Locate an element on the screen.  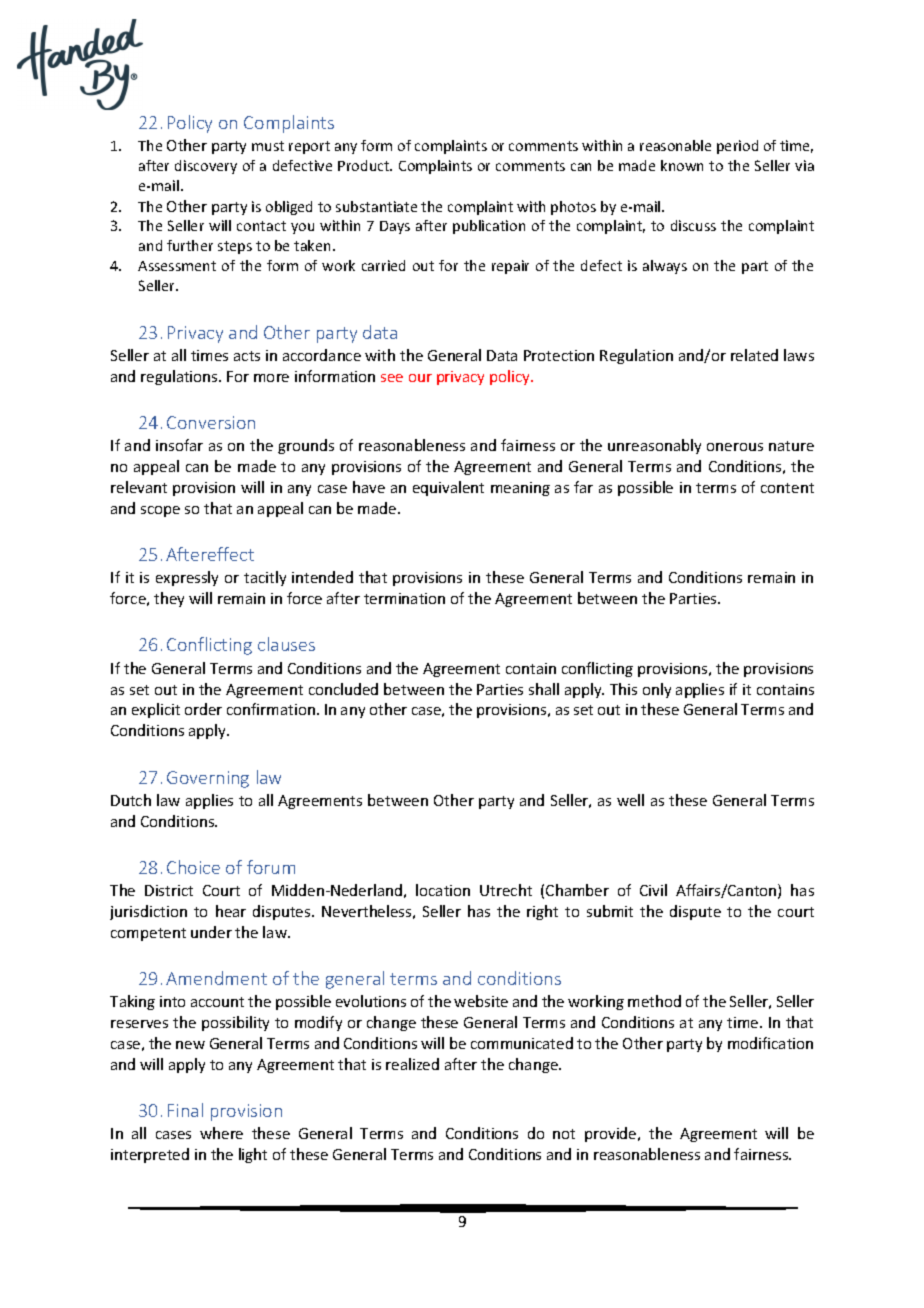
shall is located at coordinates (544, 689).
